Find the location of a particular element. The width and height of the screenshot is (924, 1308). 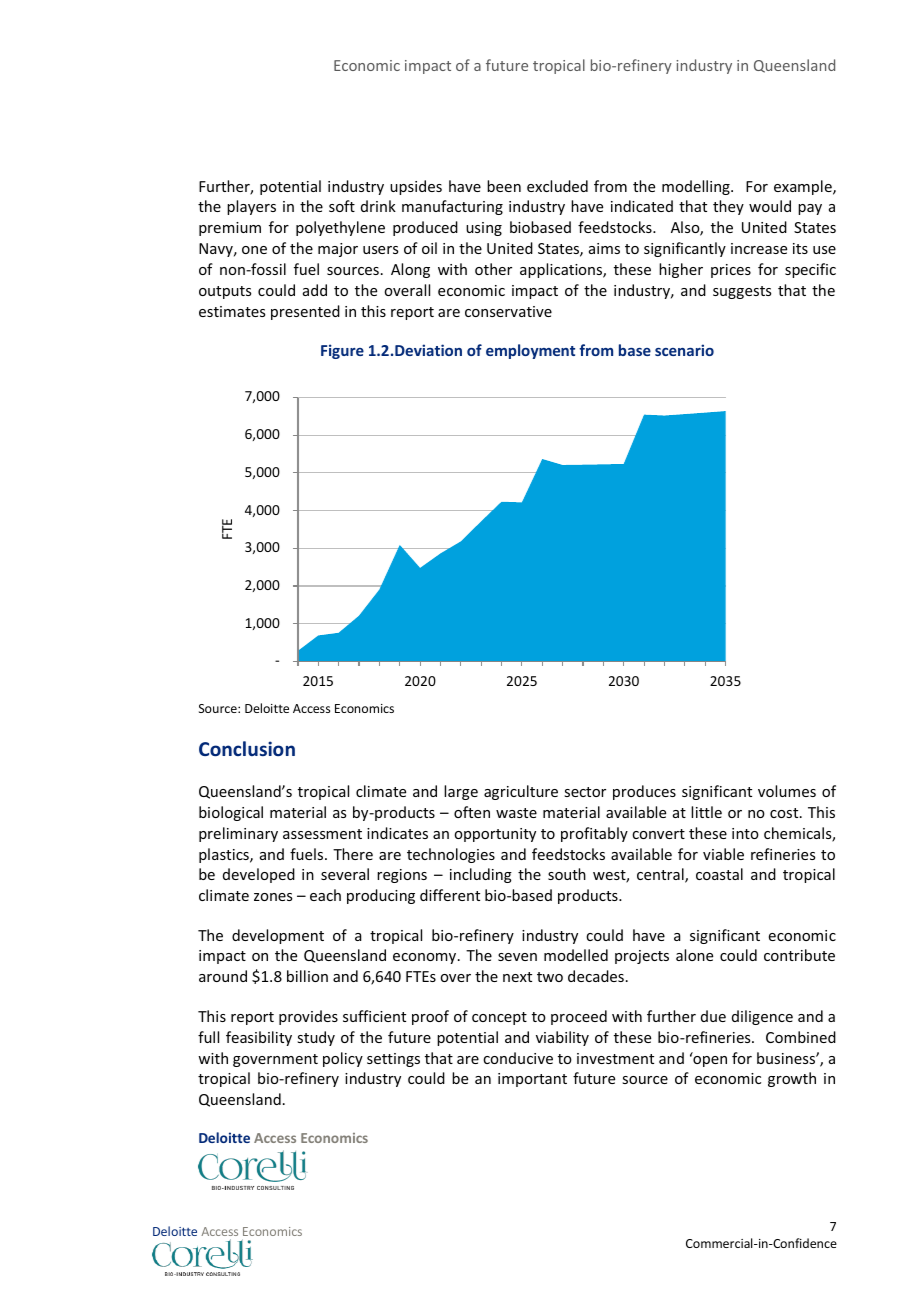

diligence is located at coordinates (762, 1017).
